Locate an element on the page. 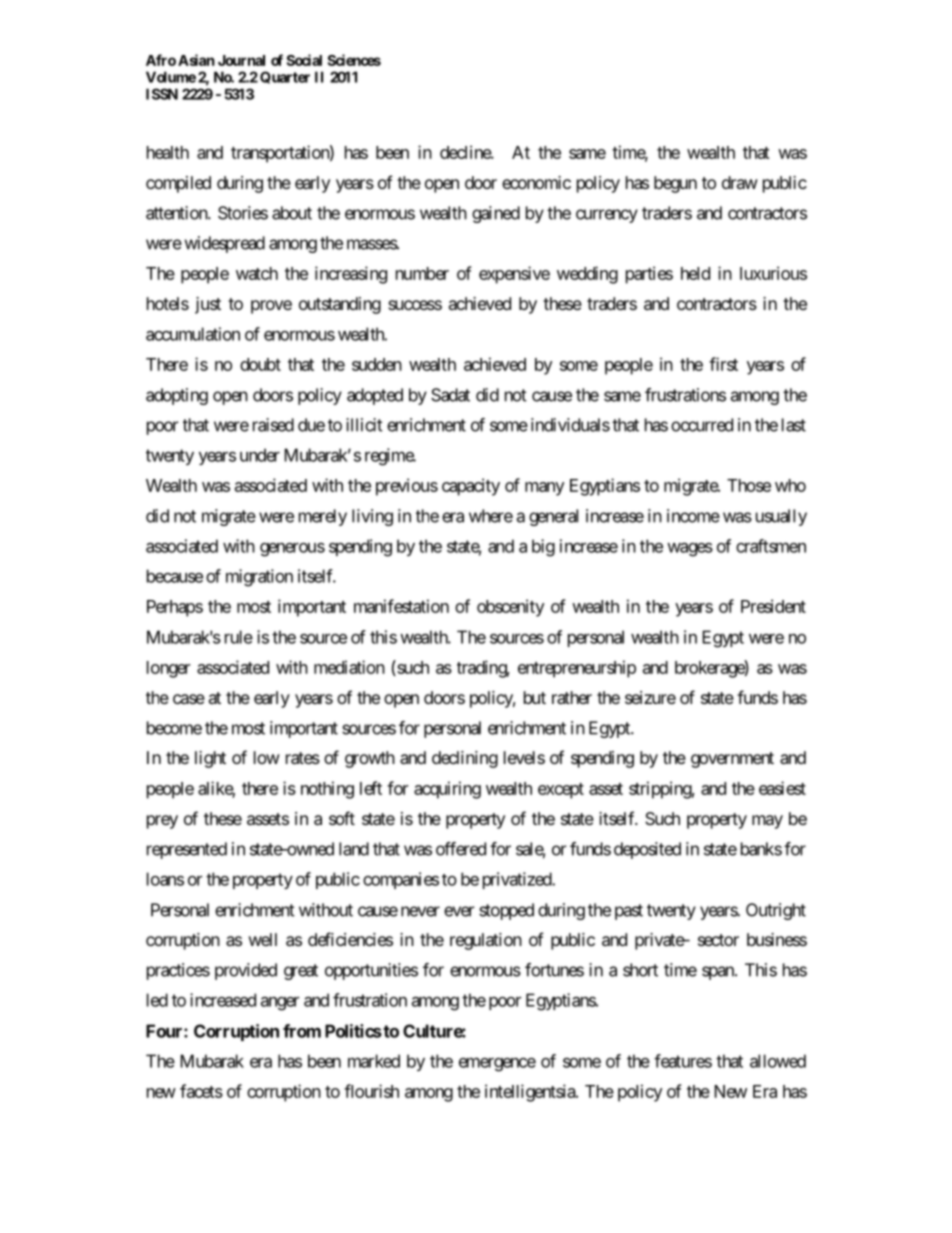 This image has width=952, height=1233. draw is located at coordinates (740, 182).
